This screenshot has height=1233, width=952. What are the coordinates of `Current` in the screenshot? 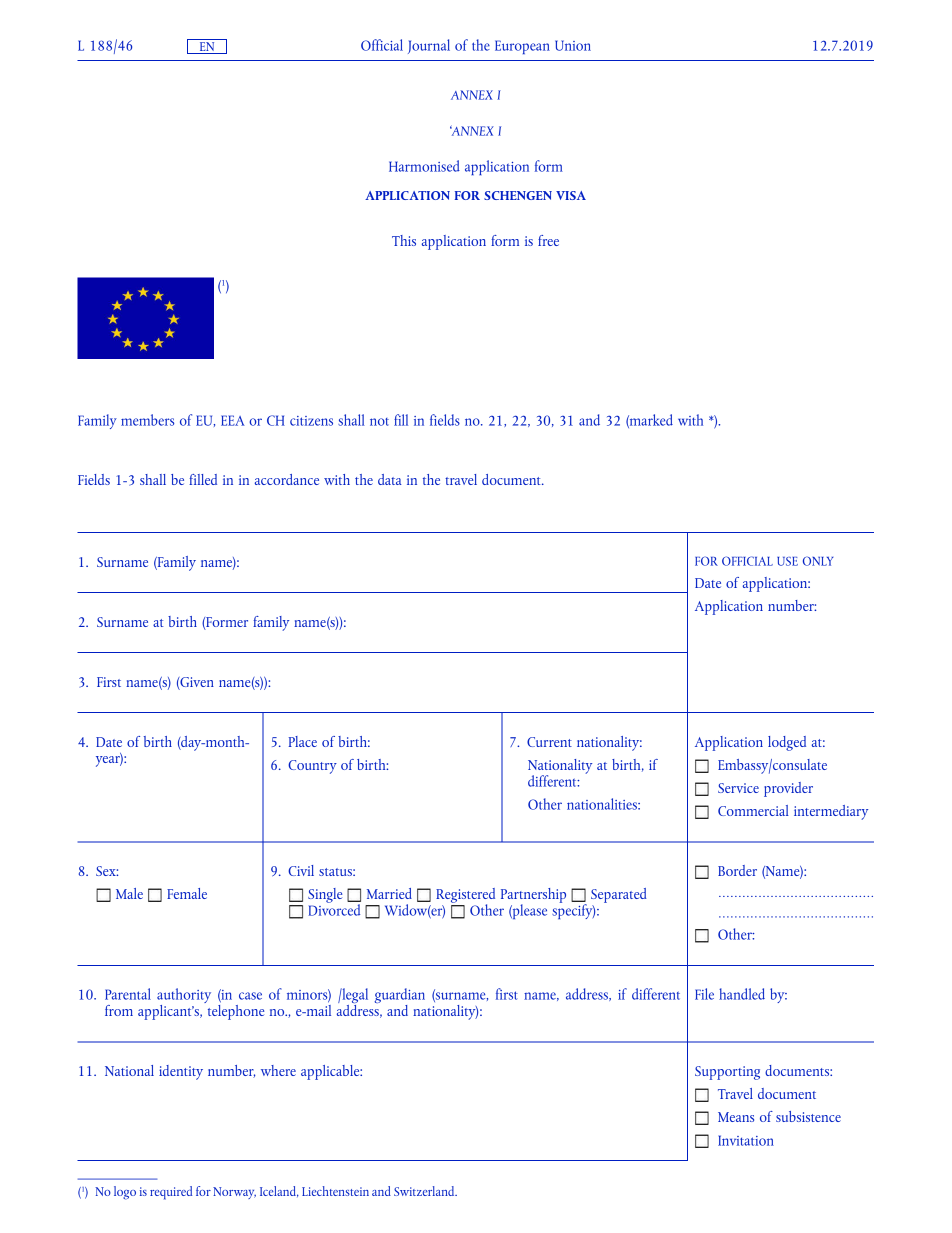 It's located at (549, 742).
